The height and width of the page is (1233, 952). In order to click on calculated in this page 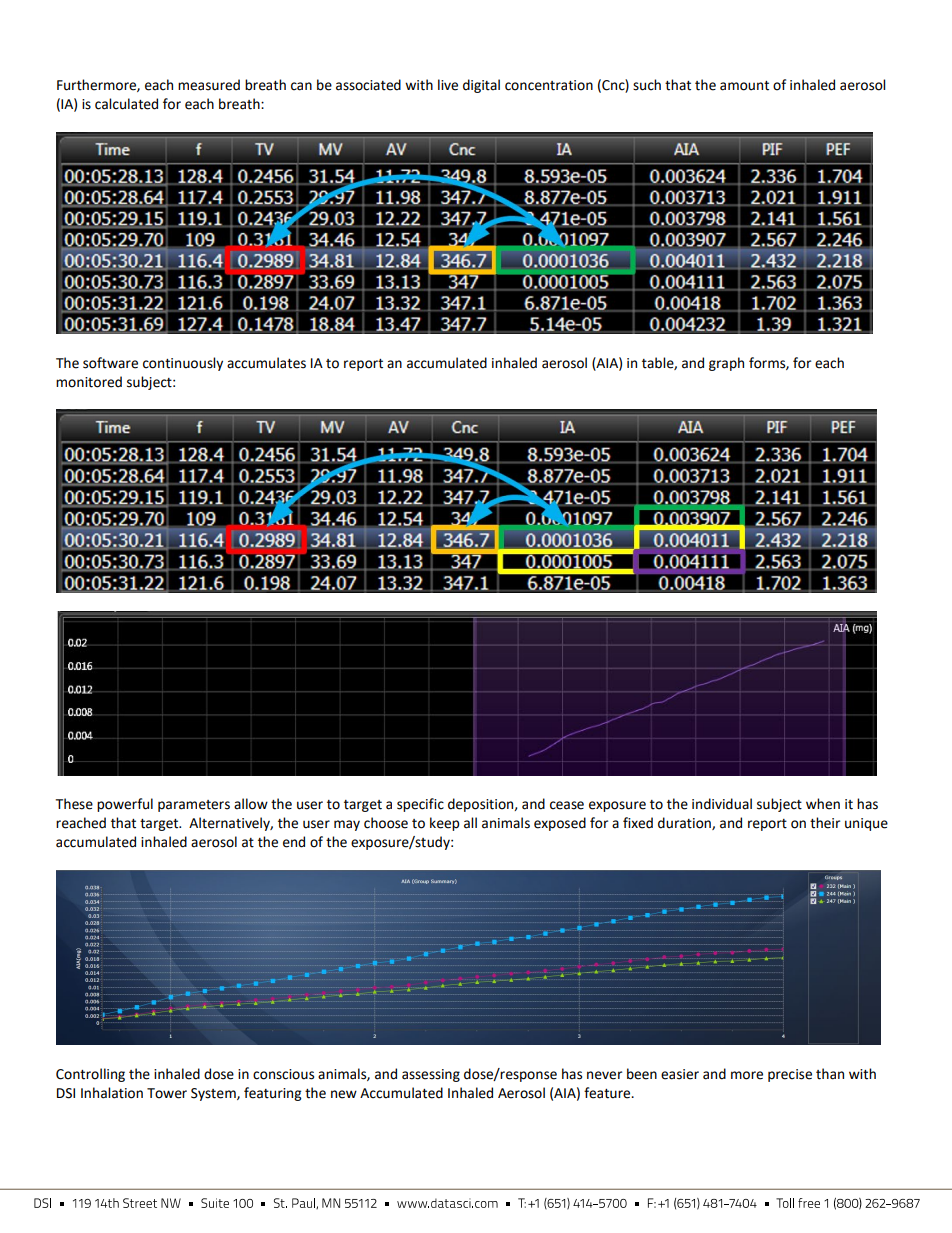, I will do `click(126, 104)`.
